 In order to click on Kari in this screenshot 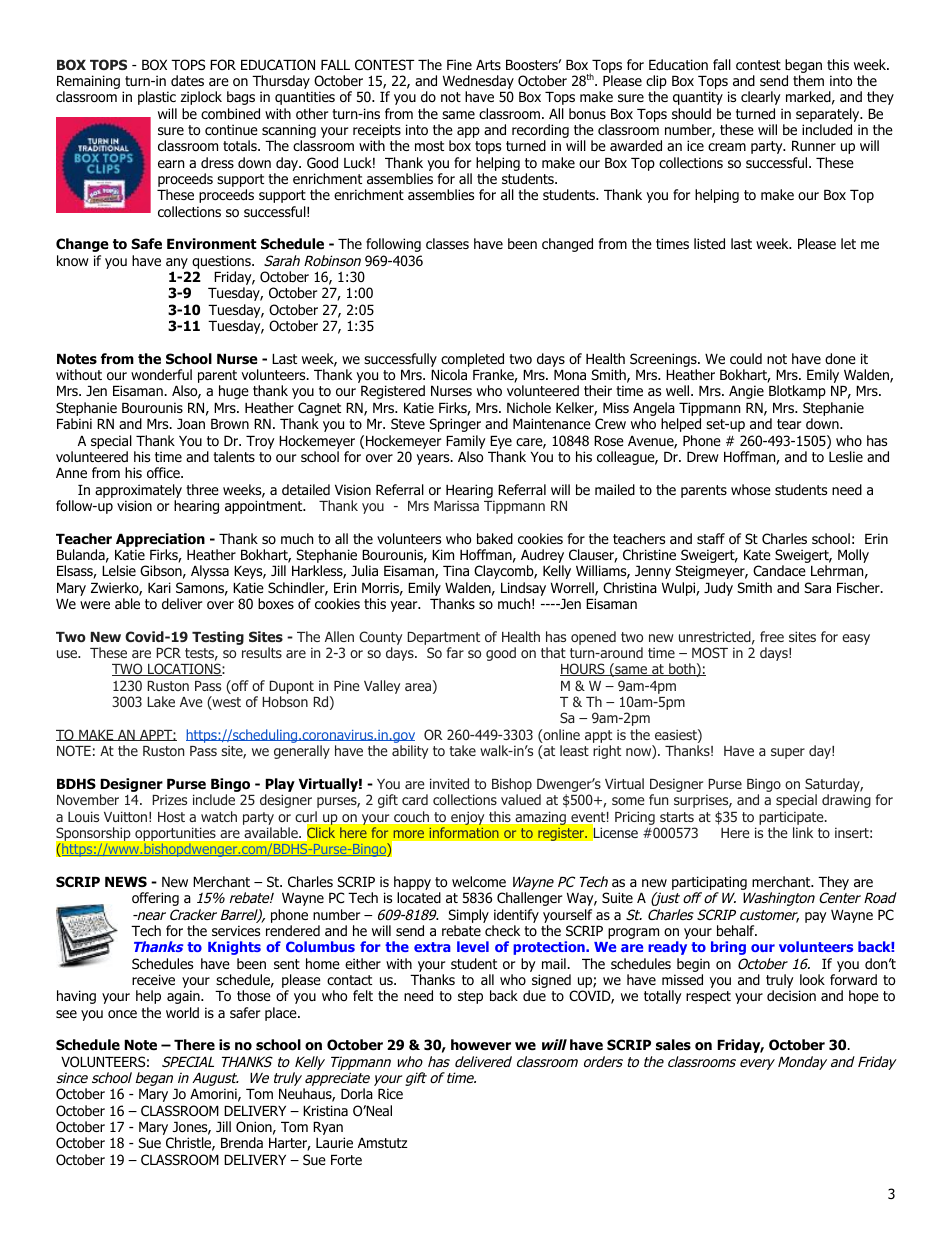, I will do `click(159, 587)`.
